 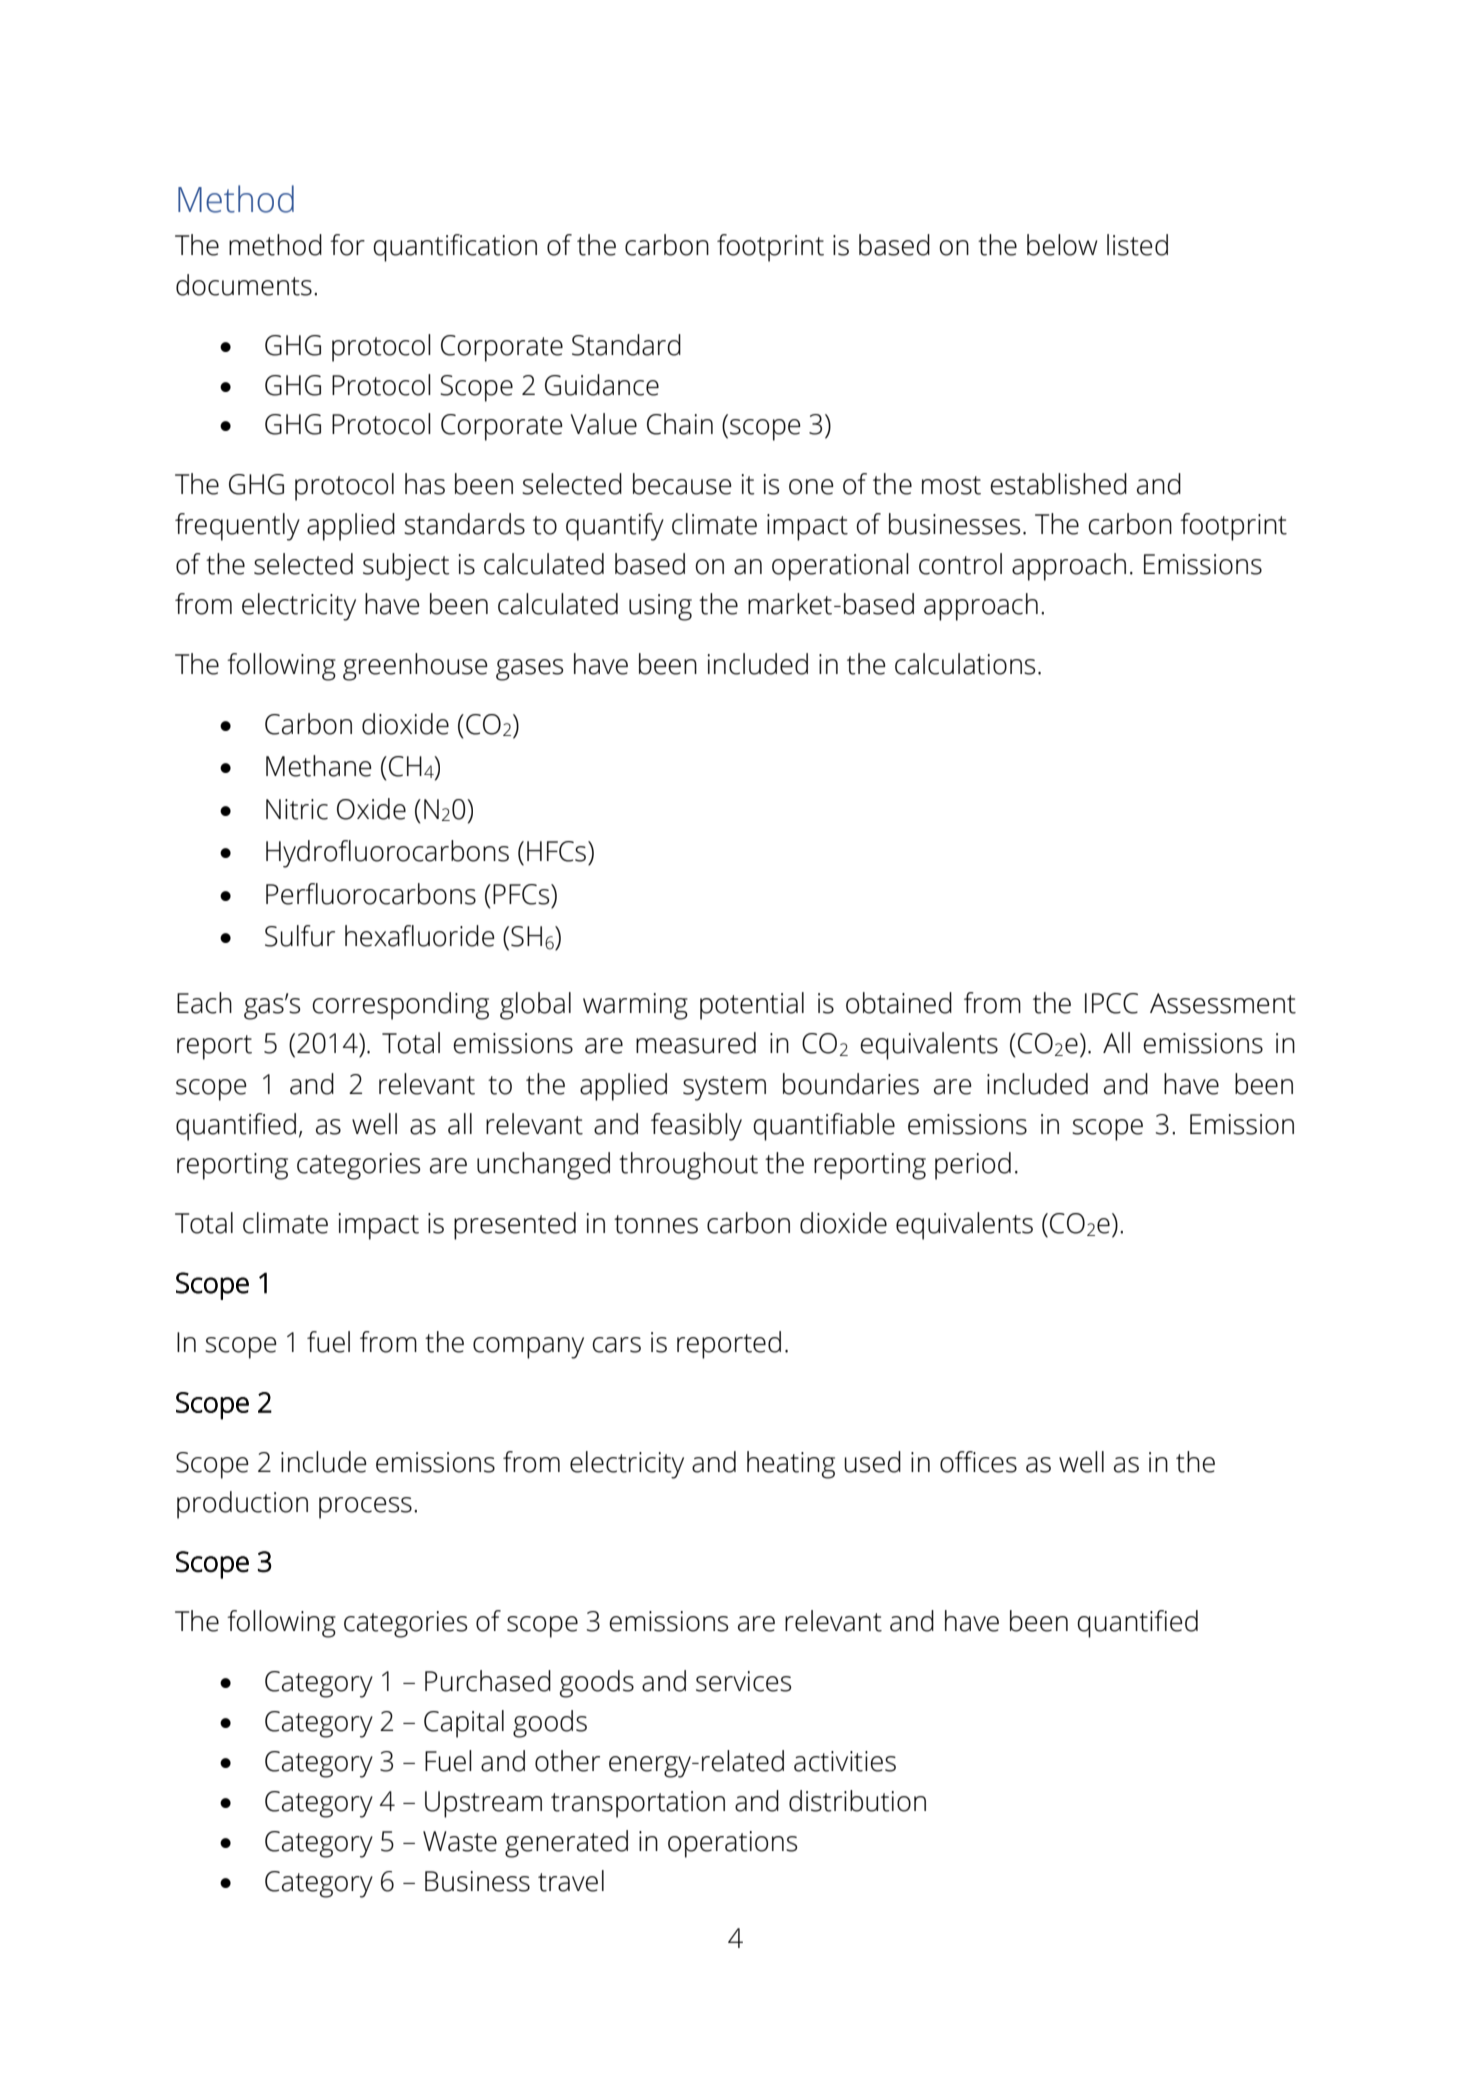 What do you see at coordinates (660, 607) in the page?
I see `using` at bounding box center [660, 607].
